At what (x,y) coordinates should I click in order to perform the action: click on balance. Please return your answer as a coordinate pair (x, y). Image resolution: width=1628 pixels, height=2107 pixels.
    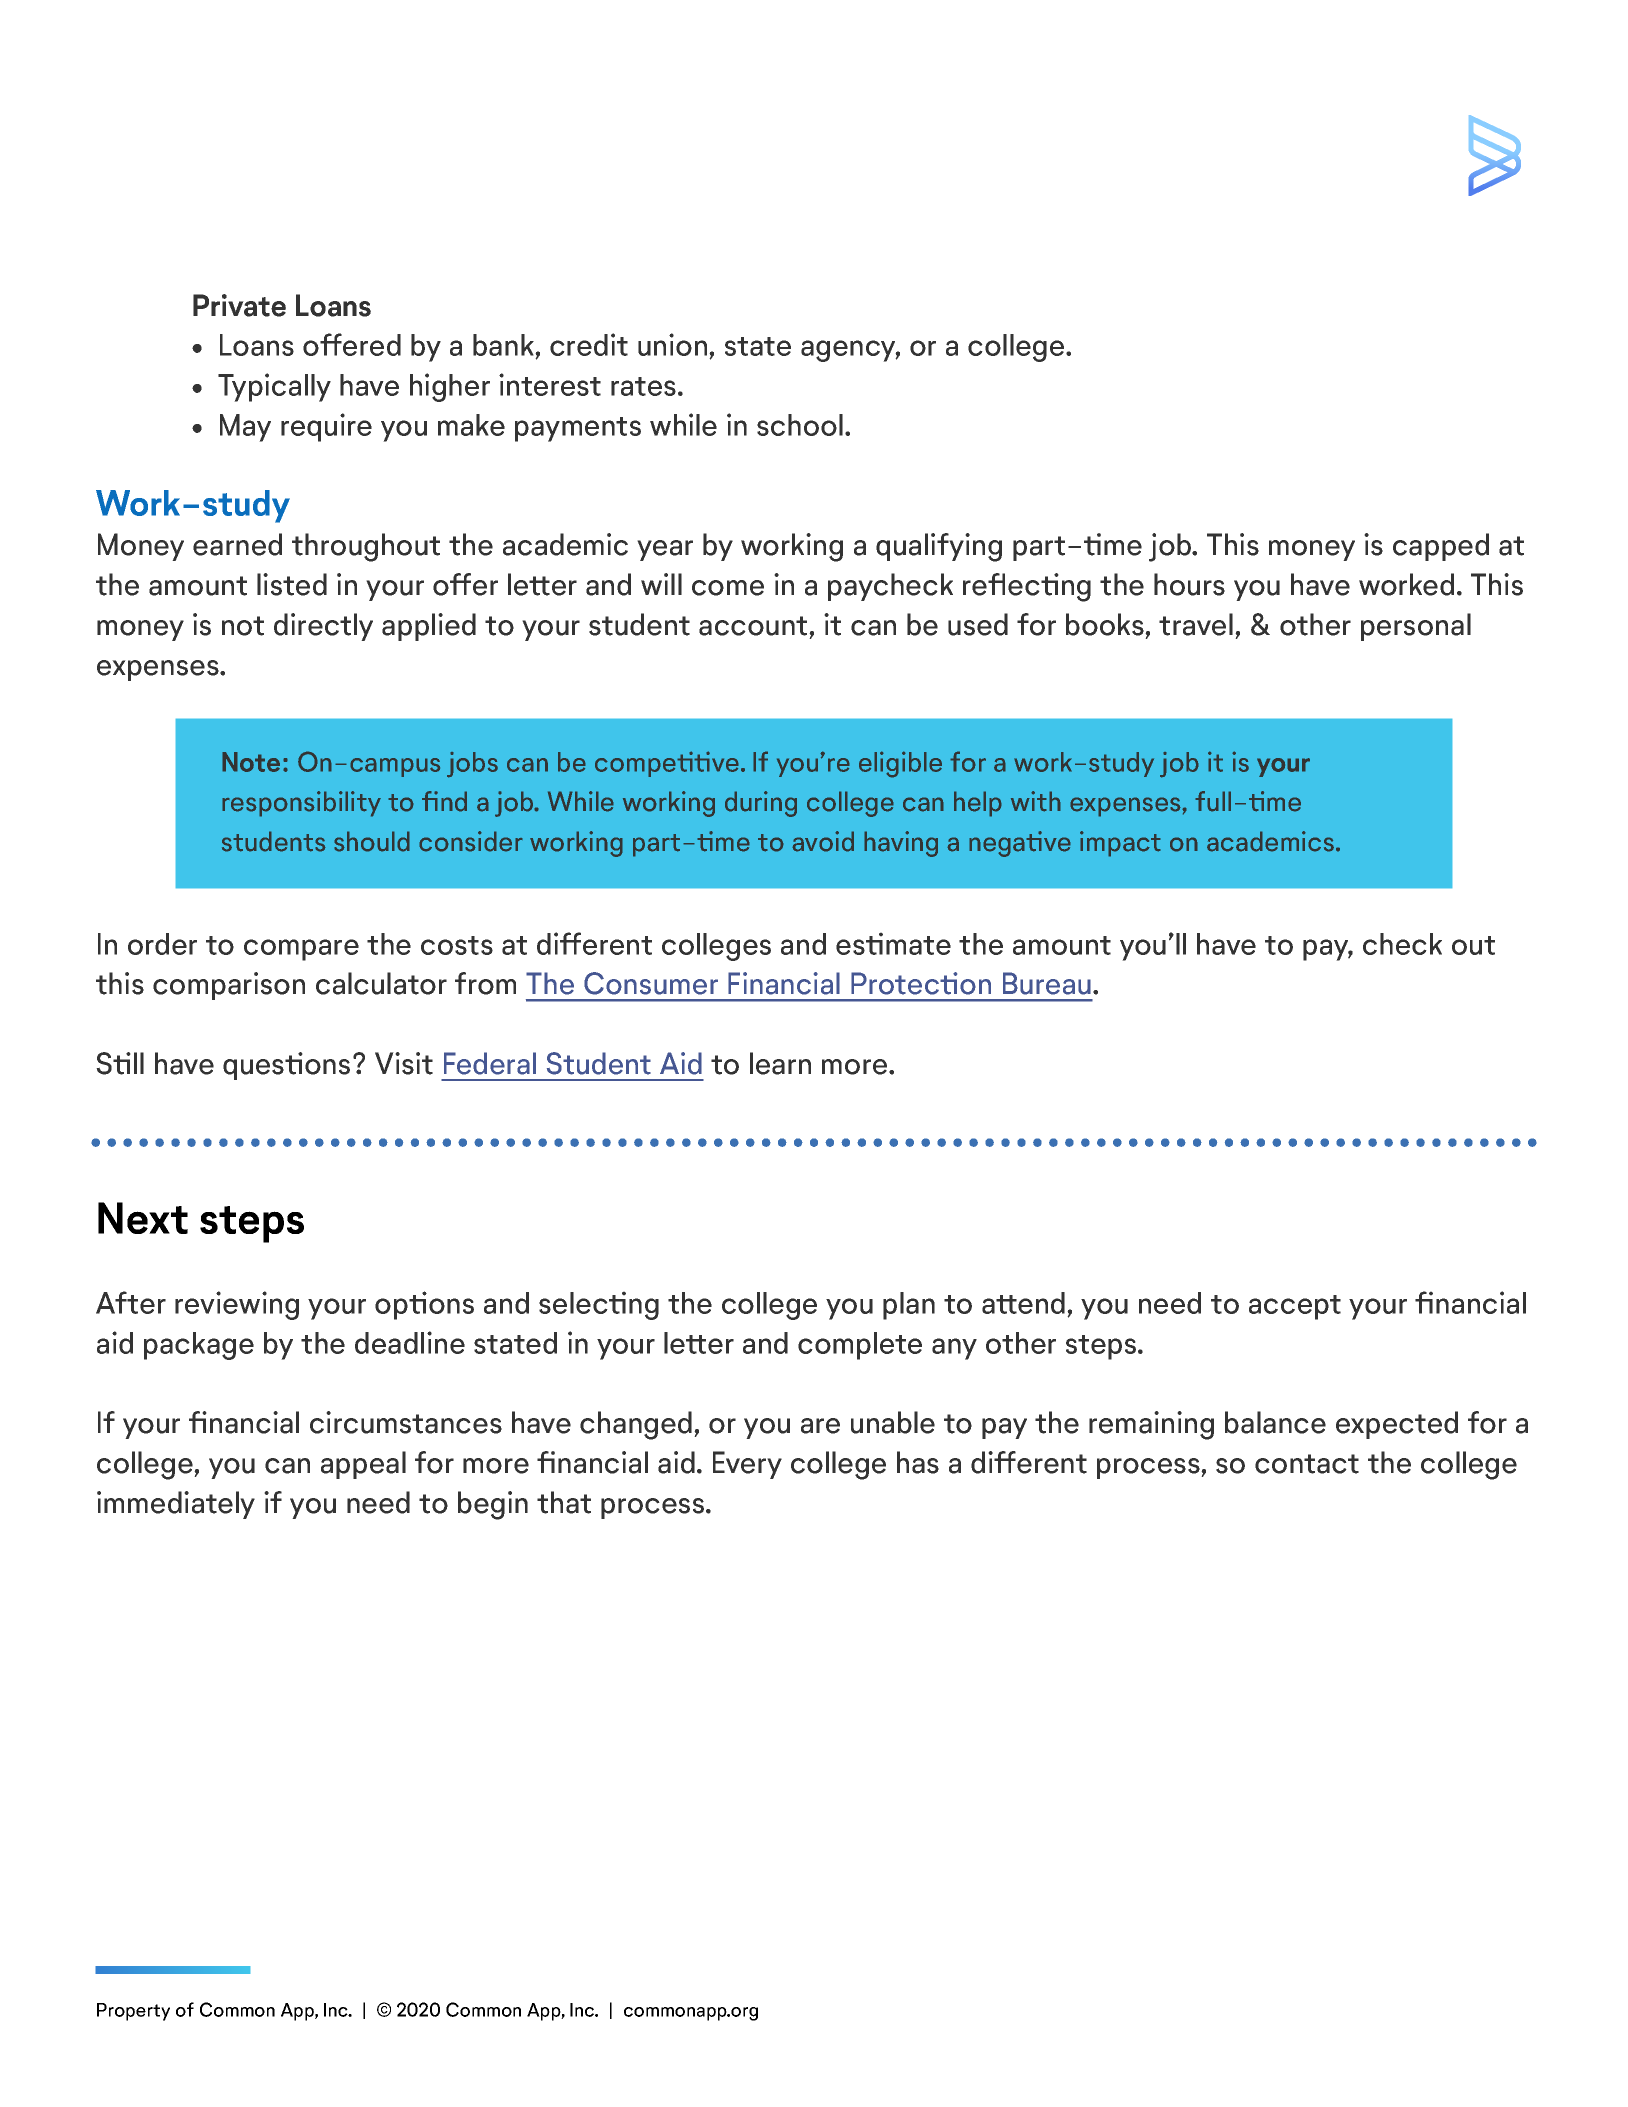
    Looking at the image, I should click on (1275, 1422).
